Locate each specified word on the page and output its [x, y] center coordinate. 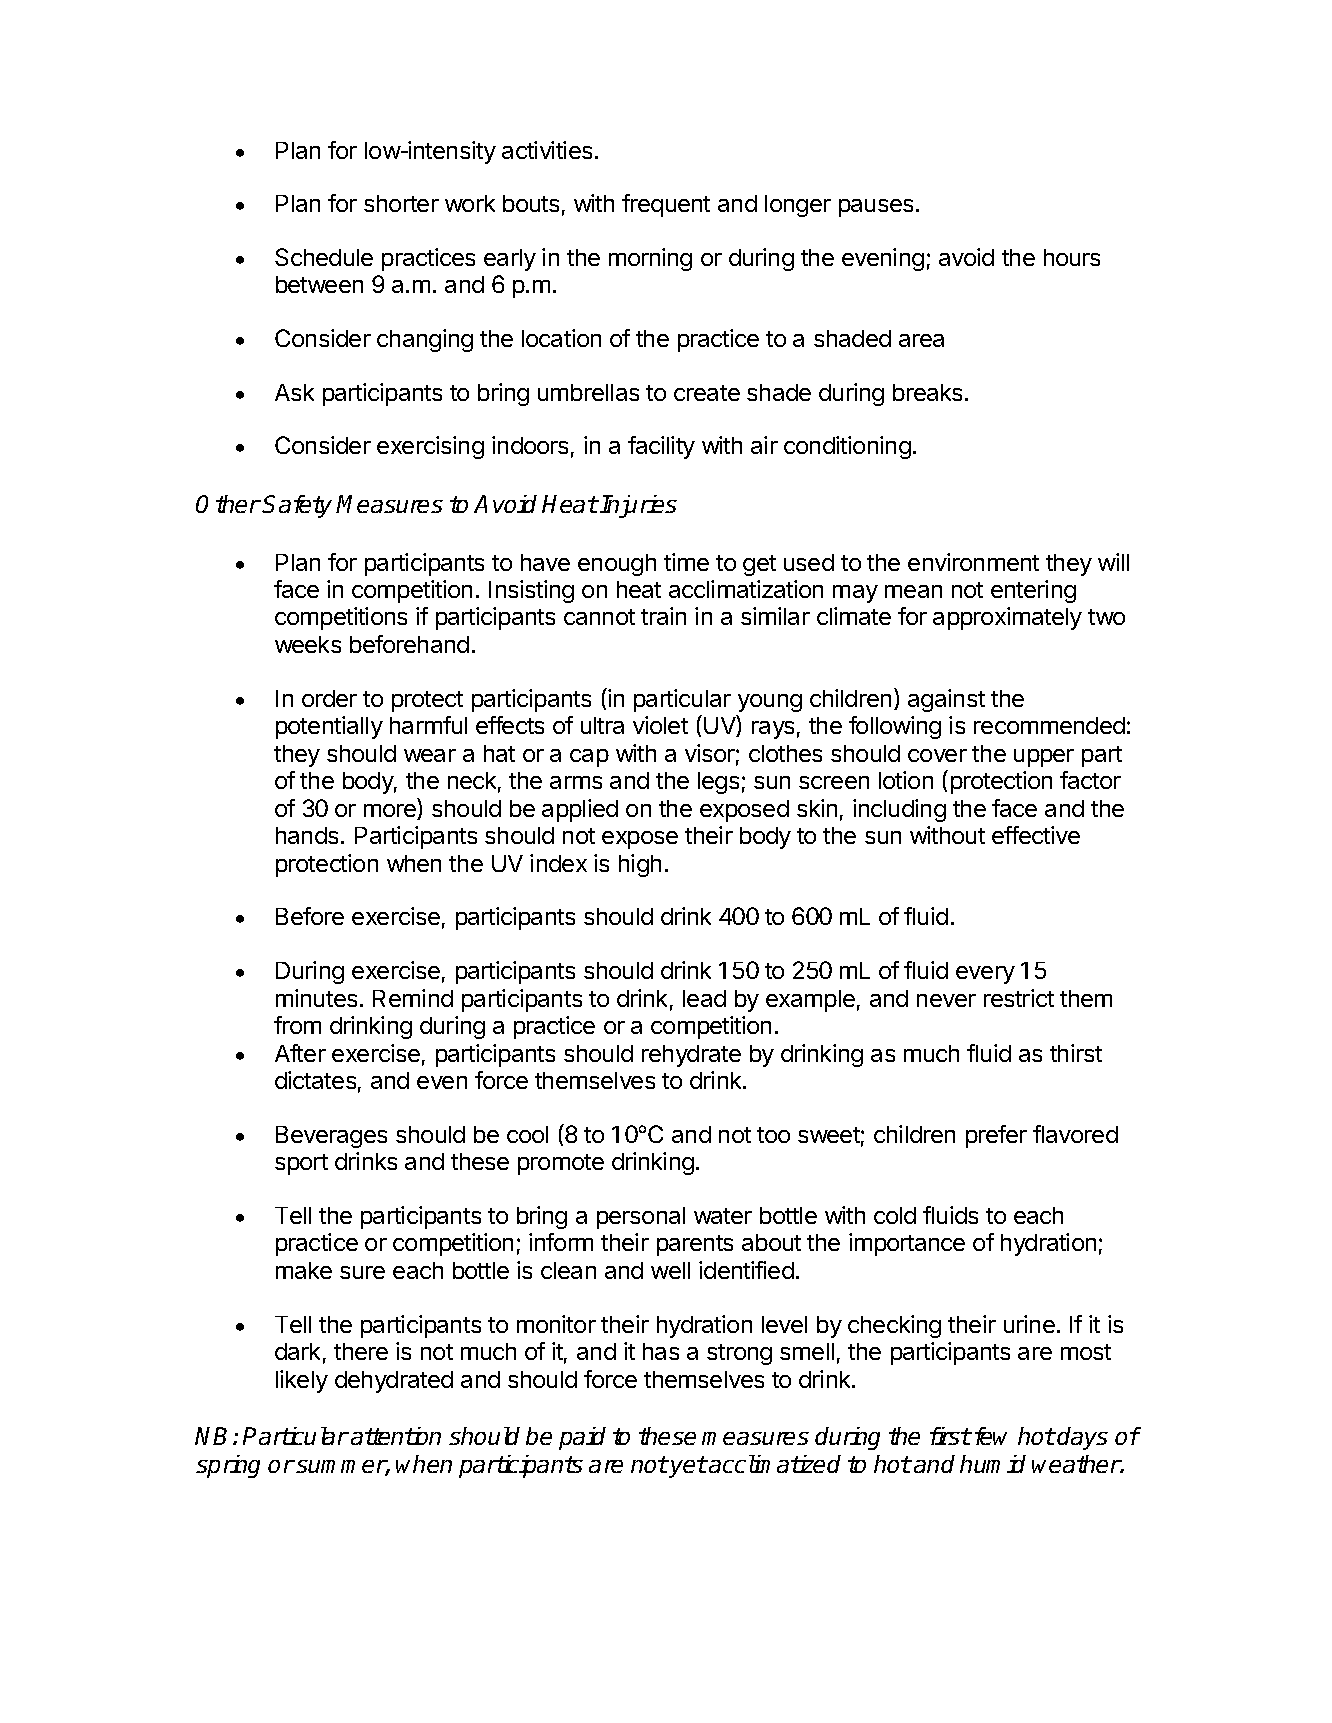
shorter [401, 203]
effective [1036, 835]
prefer [996, 1136]
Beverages [331, 1137]
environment [973, 562]
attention [396, 1436]
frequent [666, 205]
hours [1072, 257]
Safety [297, 506]
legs [718, 783]
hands [307, 835]
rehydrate [691, 1056]
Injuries [638, 506]
